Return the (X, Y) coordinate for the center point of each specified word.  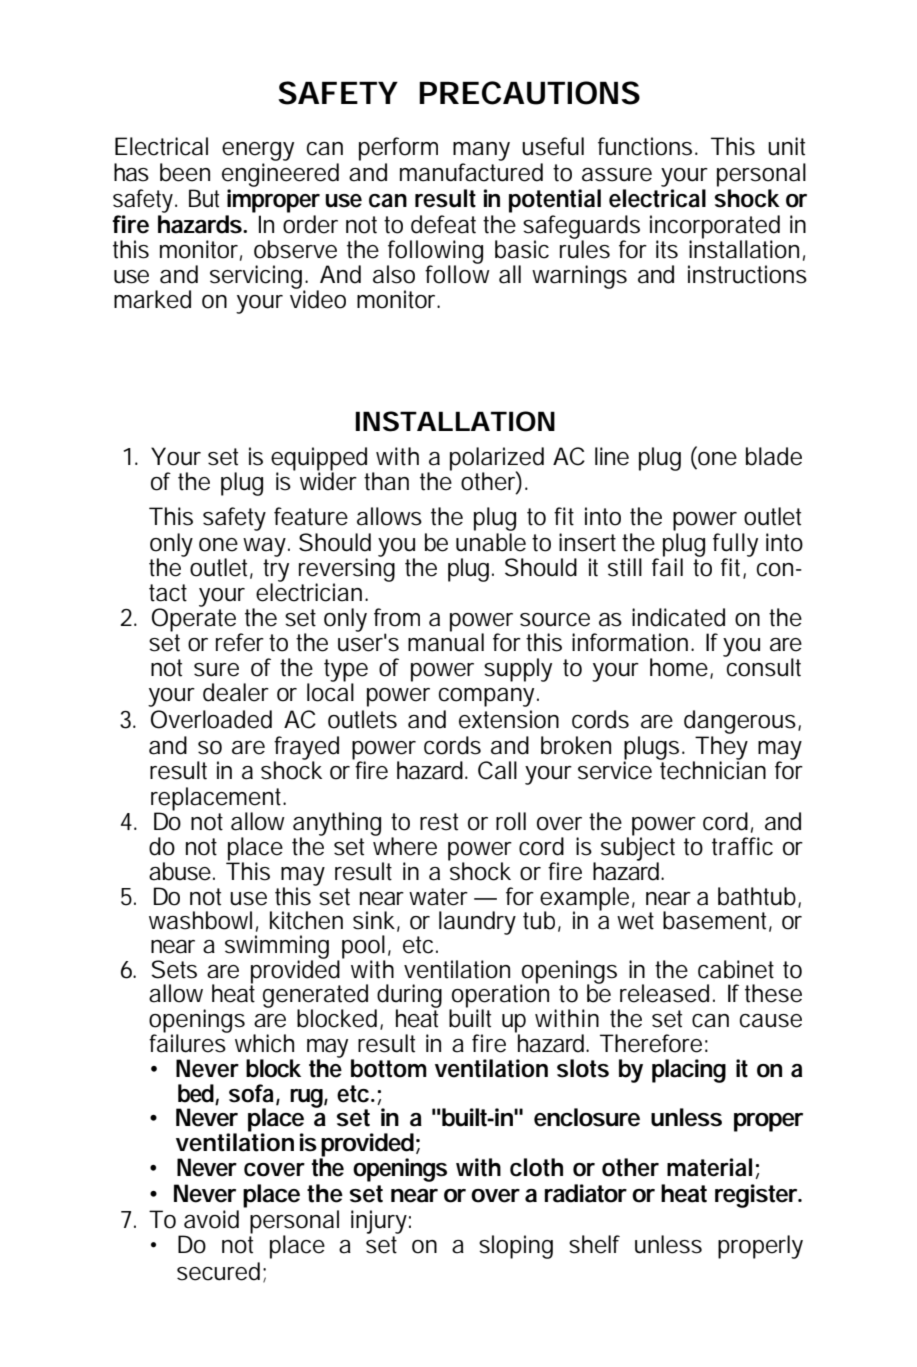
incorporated (715, 228)
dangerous (742, 722)
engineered (280, 175)
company (489, 697)
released (667, 993)
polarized (497, 460)
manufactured (471, 172)
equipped (322, 460)
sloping (516, 1247)
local (330, 691)
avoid (211, 1219)
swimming (277, 948)
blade (774, 456)
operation (503, 996)
